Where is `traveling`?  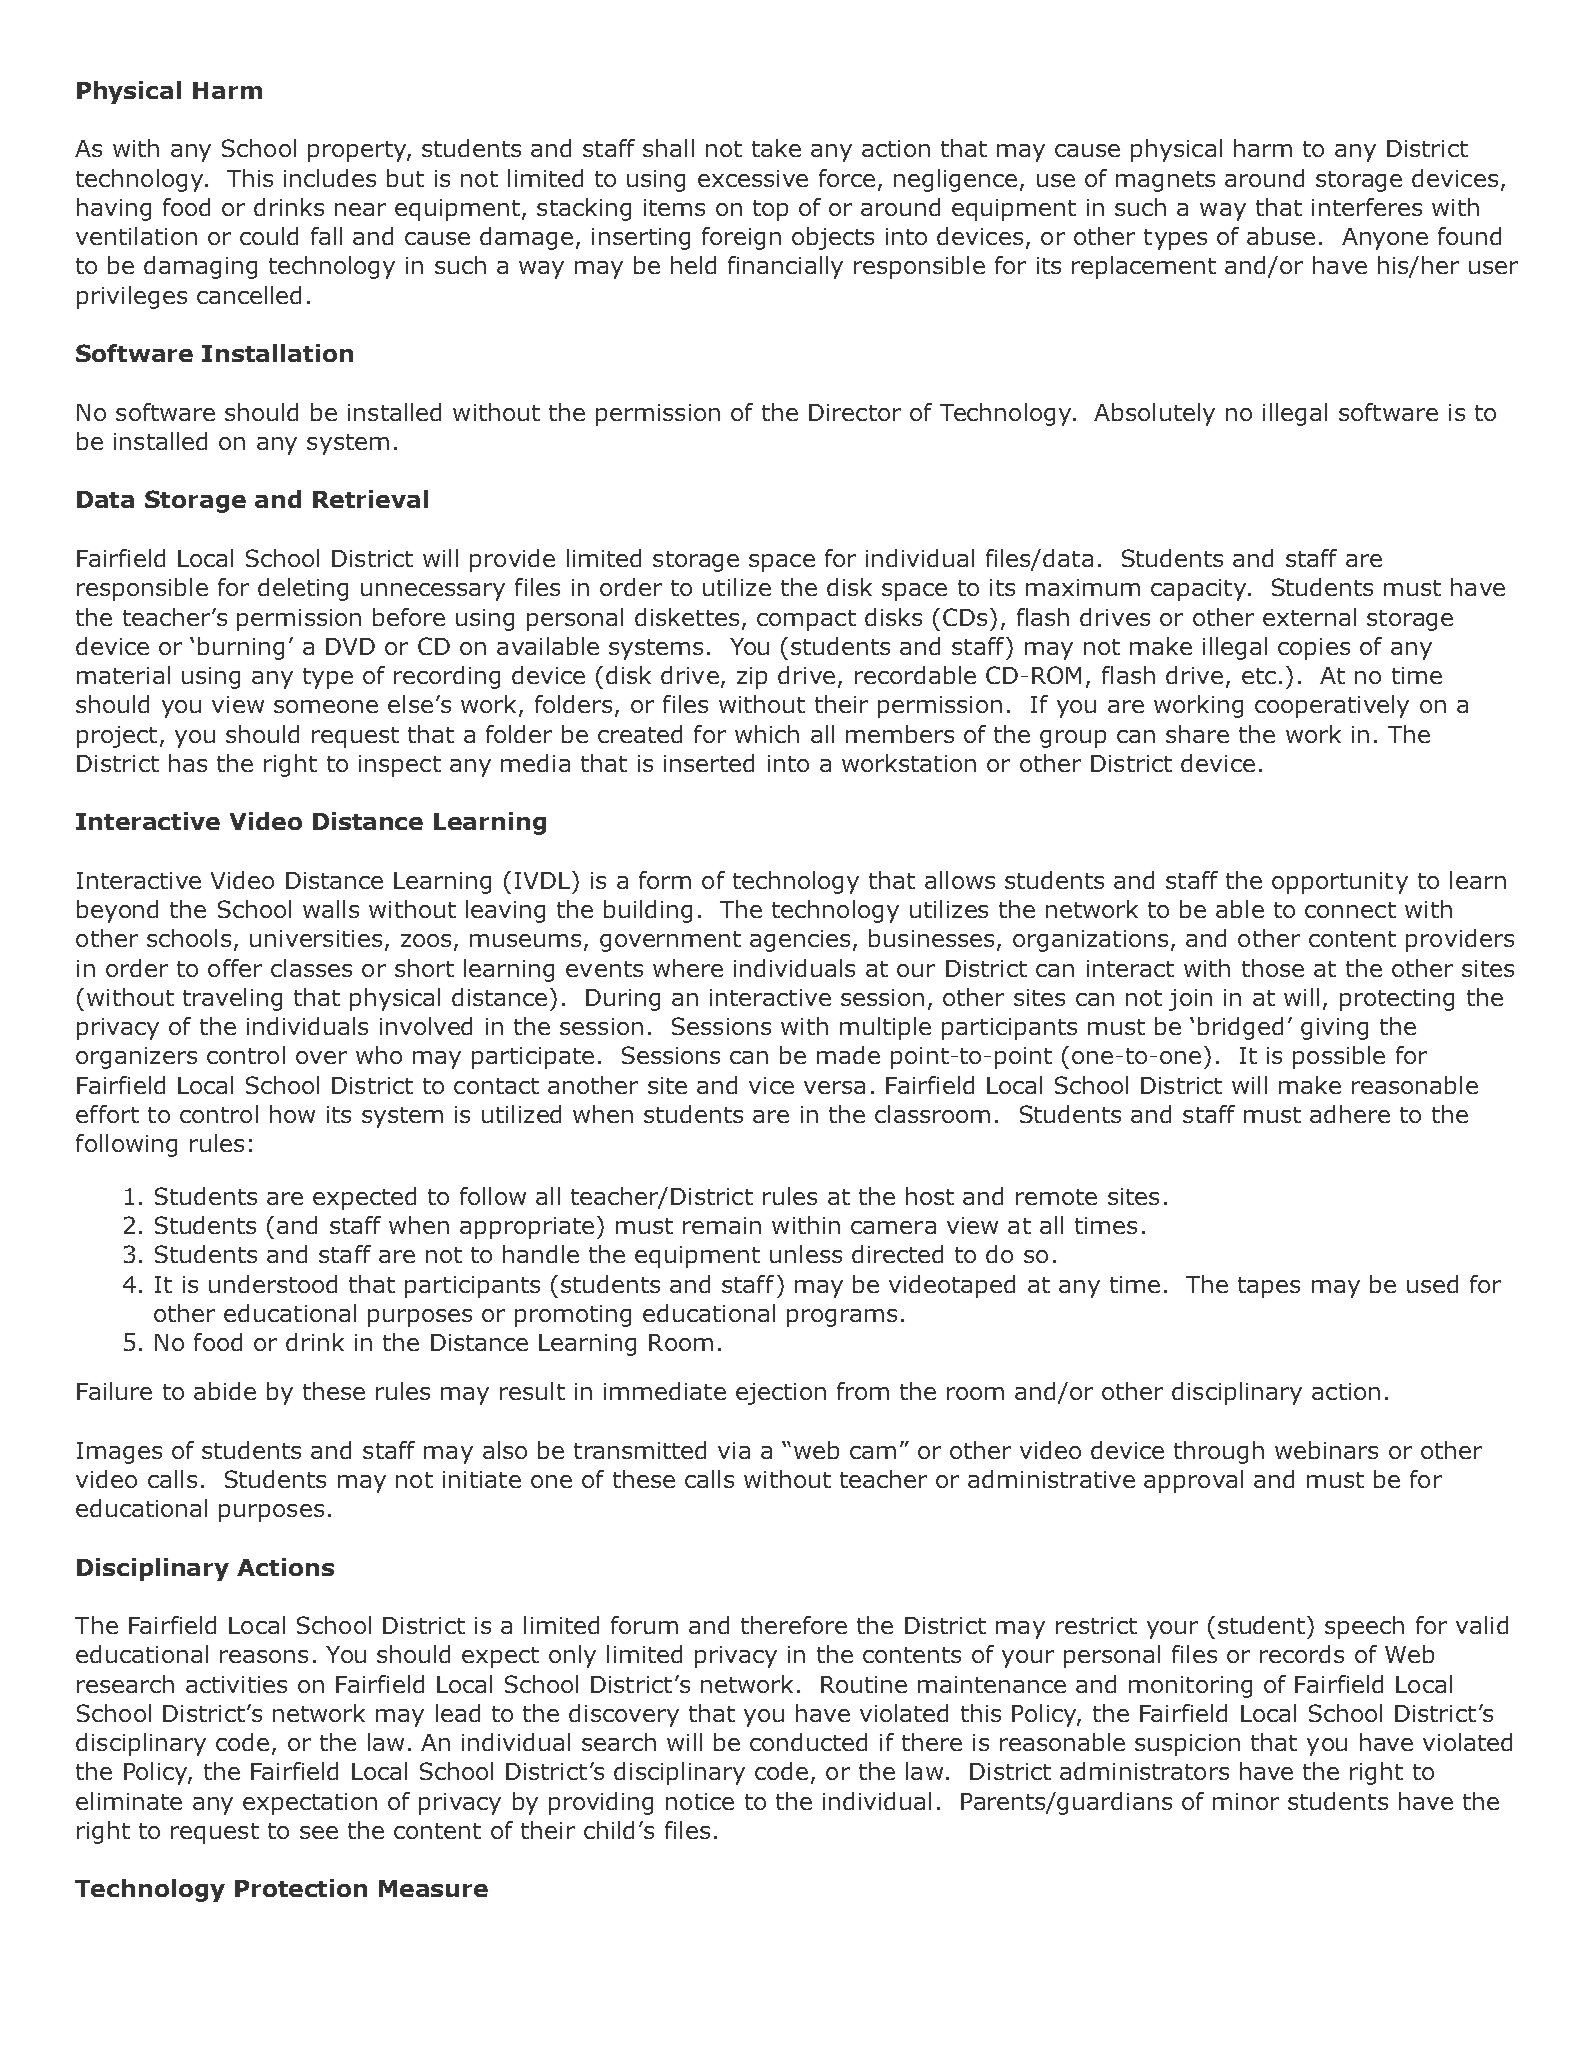 traveling is located at coordinates (232, 999).
